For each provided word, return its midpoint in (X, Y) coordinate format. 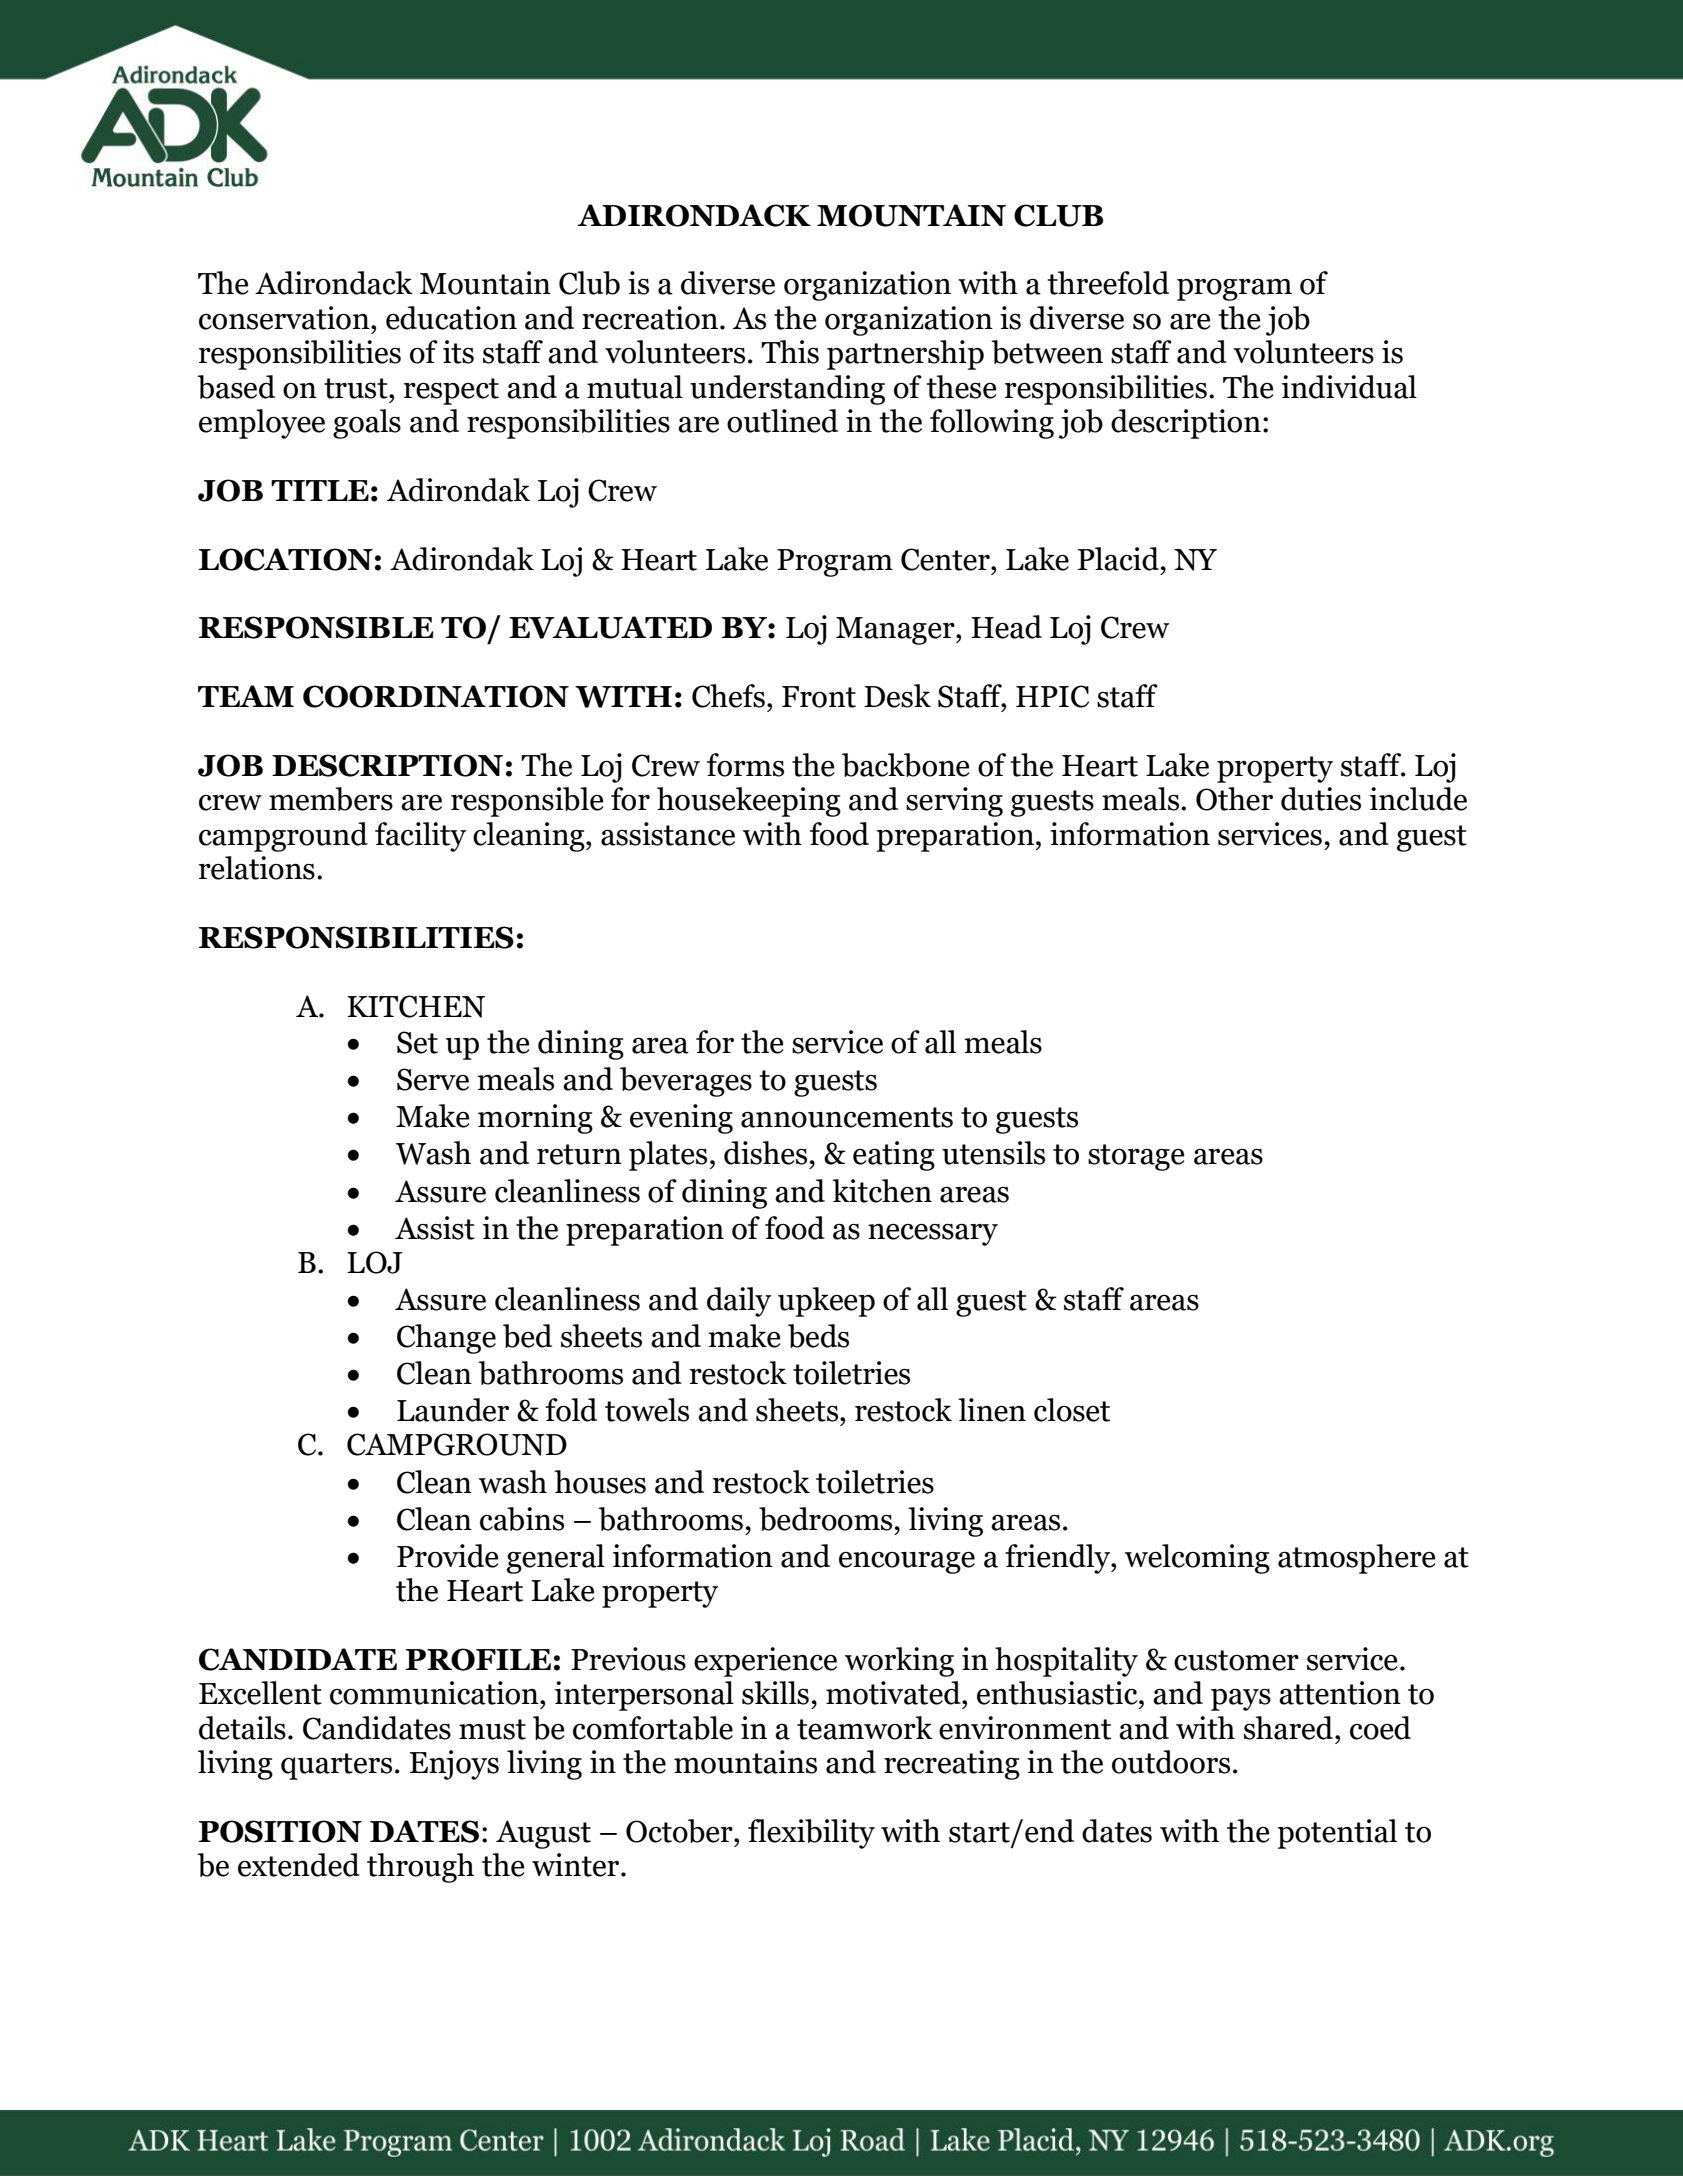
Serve (433, 1079)
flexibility (811, 1834)
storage (1136, 1157)
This (790, 352)
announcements (847, 1117)
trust (357, 388)
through (420, 1868)
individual (1349, 387)
